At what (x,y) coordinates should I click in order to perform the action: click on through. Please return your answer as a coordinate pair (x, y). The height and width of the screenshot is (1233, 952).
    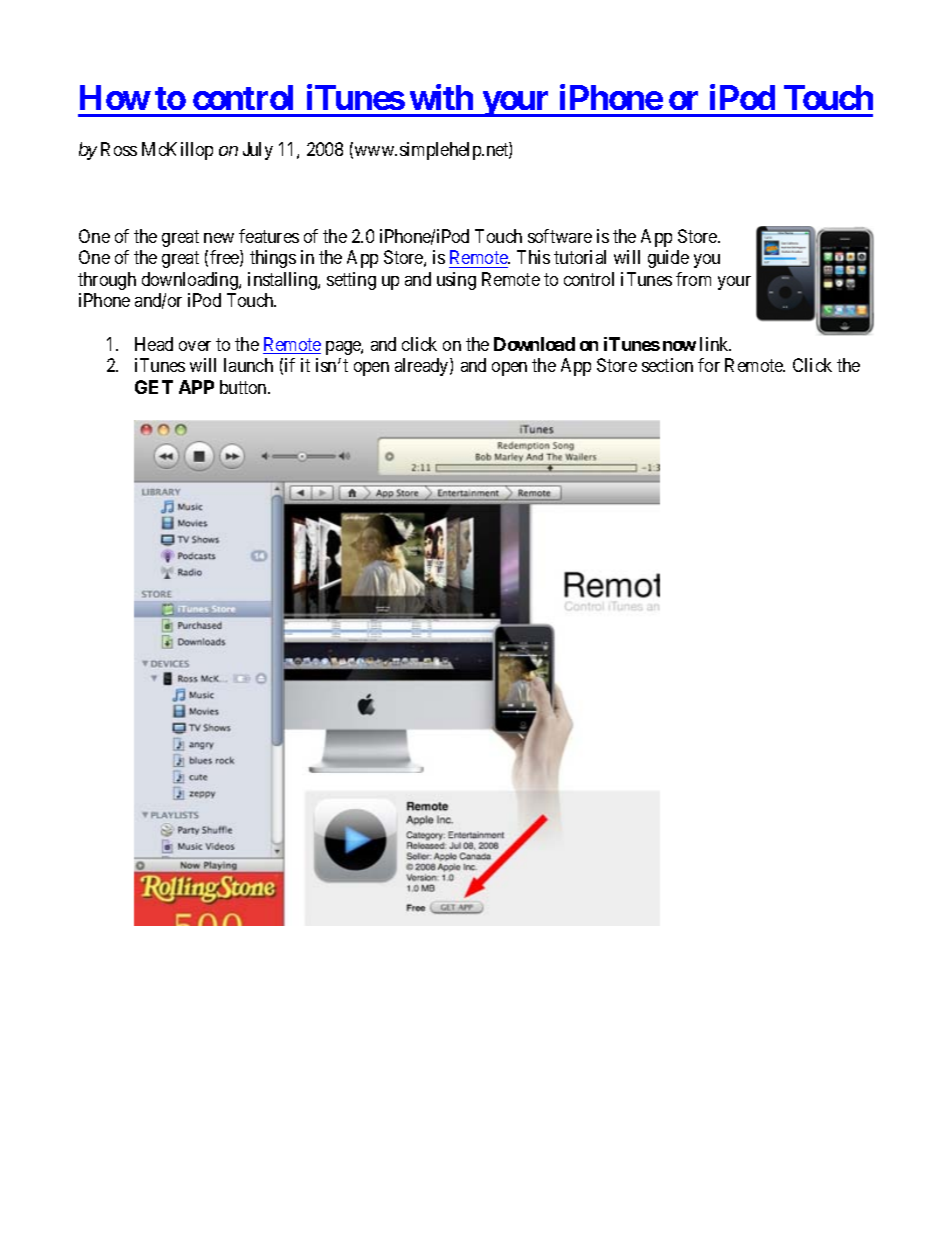
    Looking at the image, I should click on (107, 281).
